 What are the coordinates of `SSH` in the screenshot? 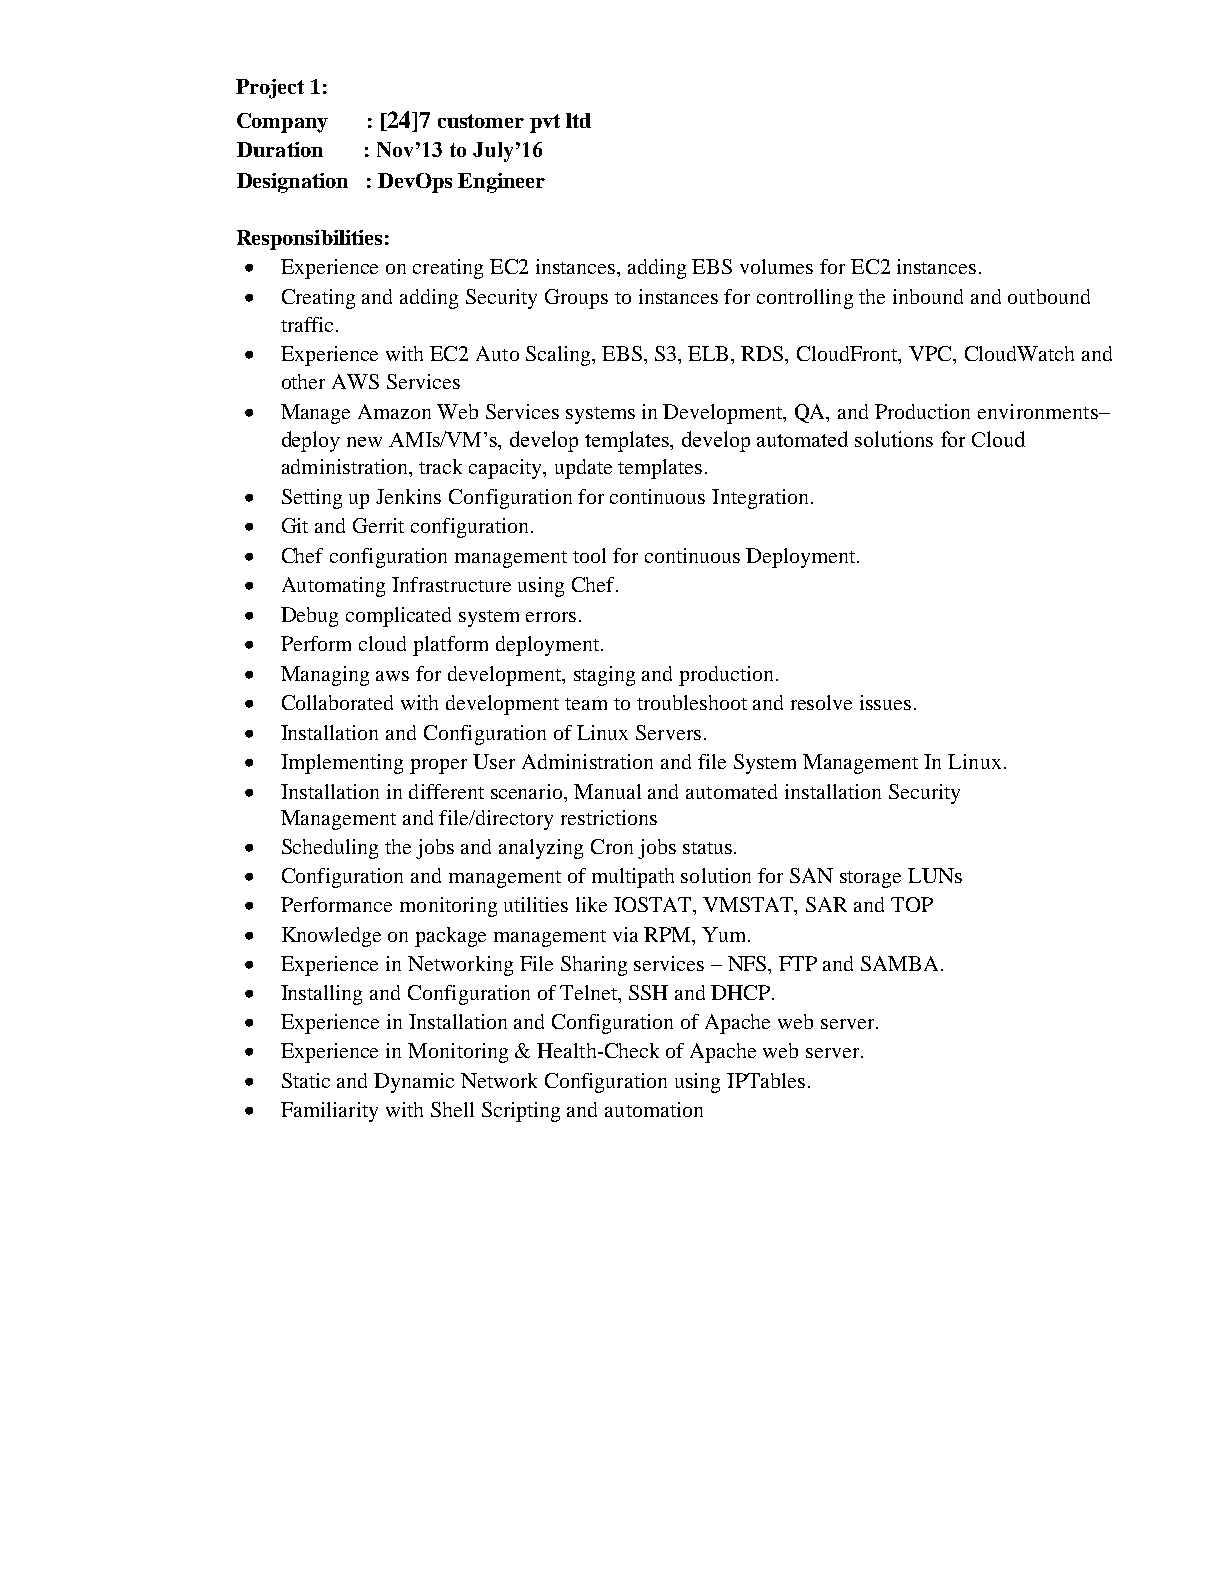 It's located at (648, 992).
